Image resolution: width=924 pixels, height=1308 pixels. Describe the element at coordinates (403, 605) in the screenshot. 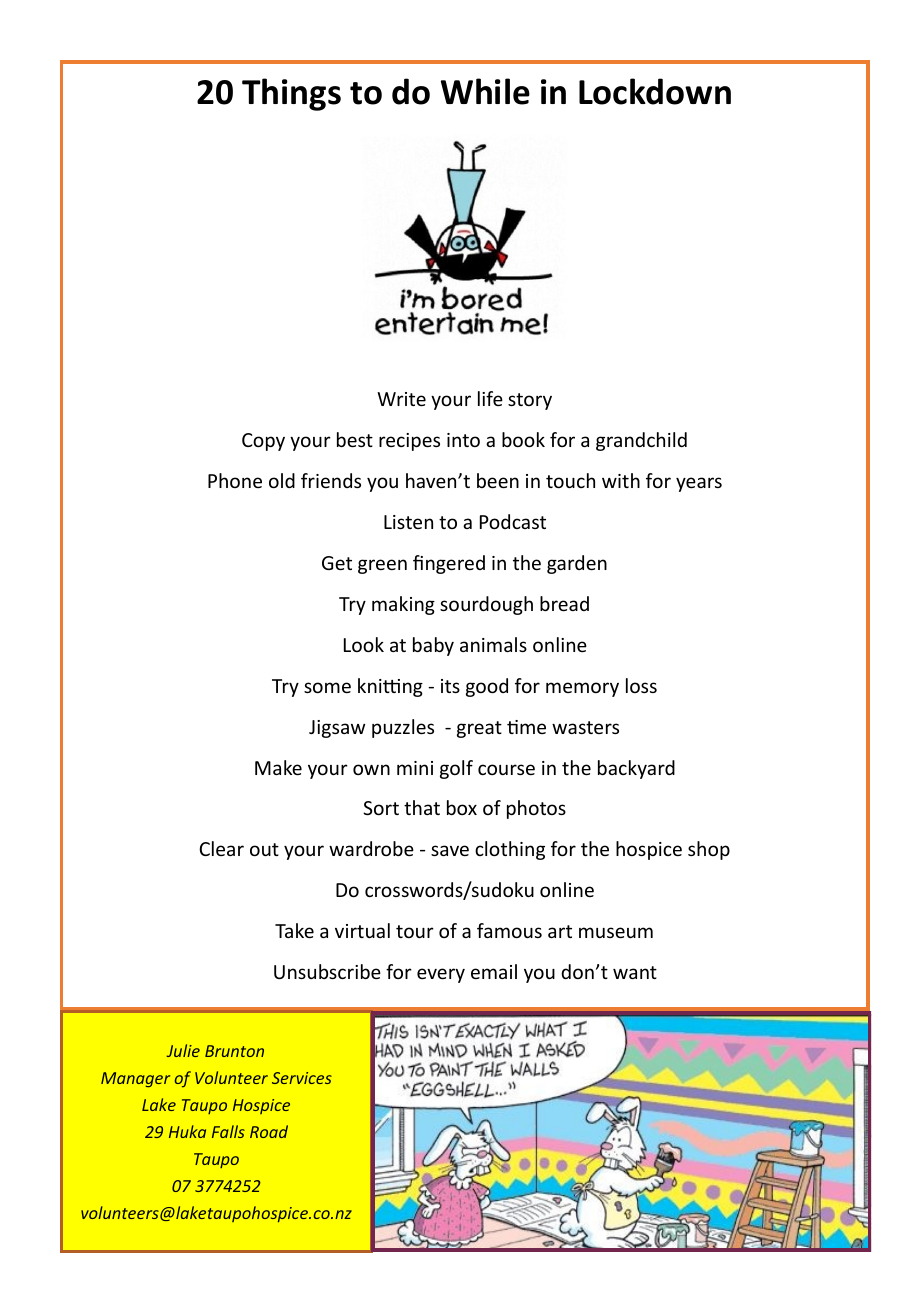

I see `making` at that location.
